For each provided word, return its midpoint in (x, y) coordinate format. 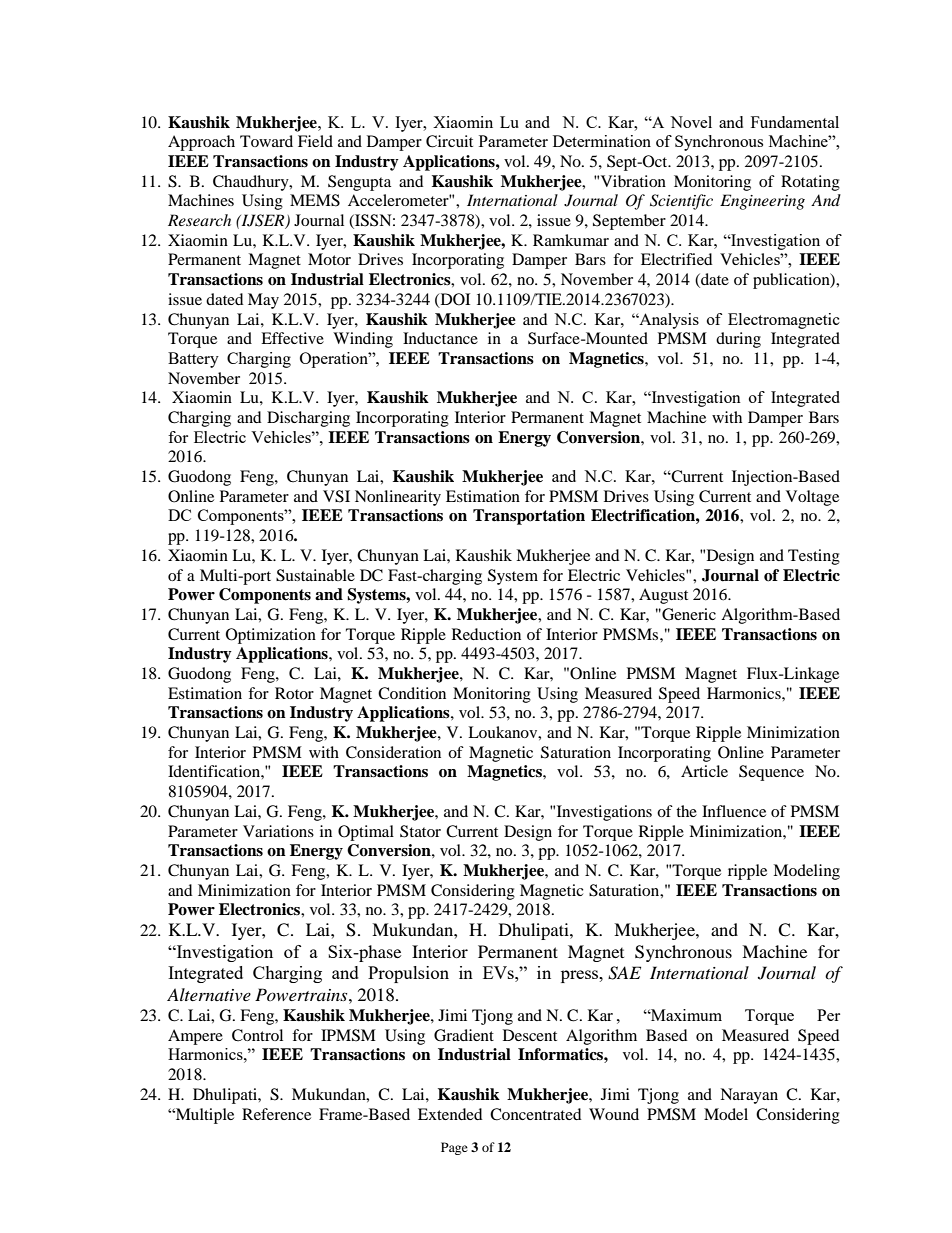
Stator (420, 831)
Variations (278, 831)
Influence (734, 811)
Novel (691, 122)
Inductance (440, 338)
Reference (276, 1114)
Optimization (271, 636)
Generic (688, 614)
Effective (292, 338)
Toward (266, 141)
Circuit (449, 141)
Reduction (486, 634)
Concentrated (536, 1114)
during (738, 340)
